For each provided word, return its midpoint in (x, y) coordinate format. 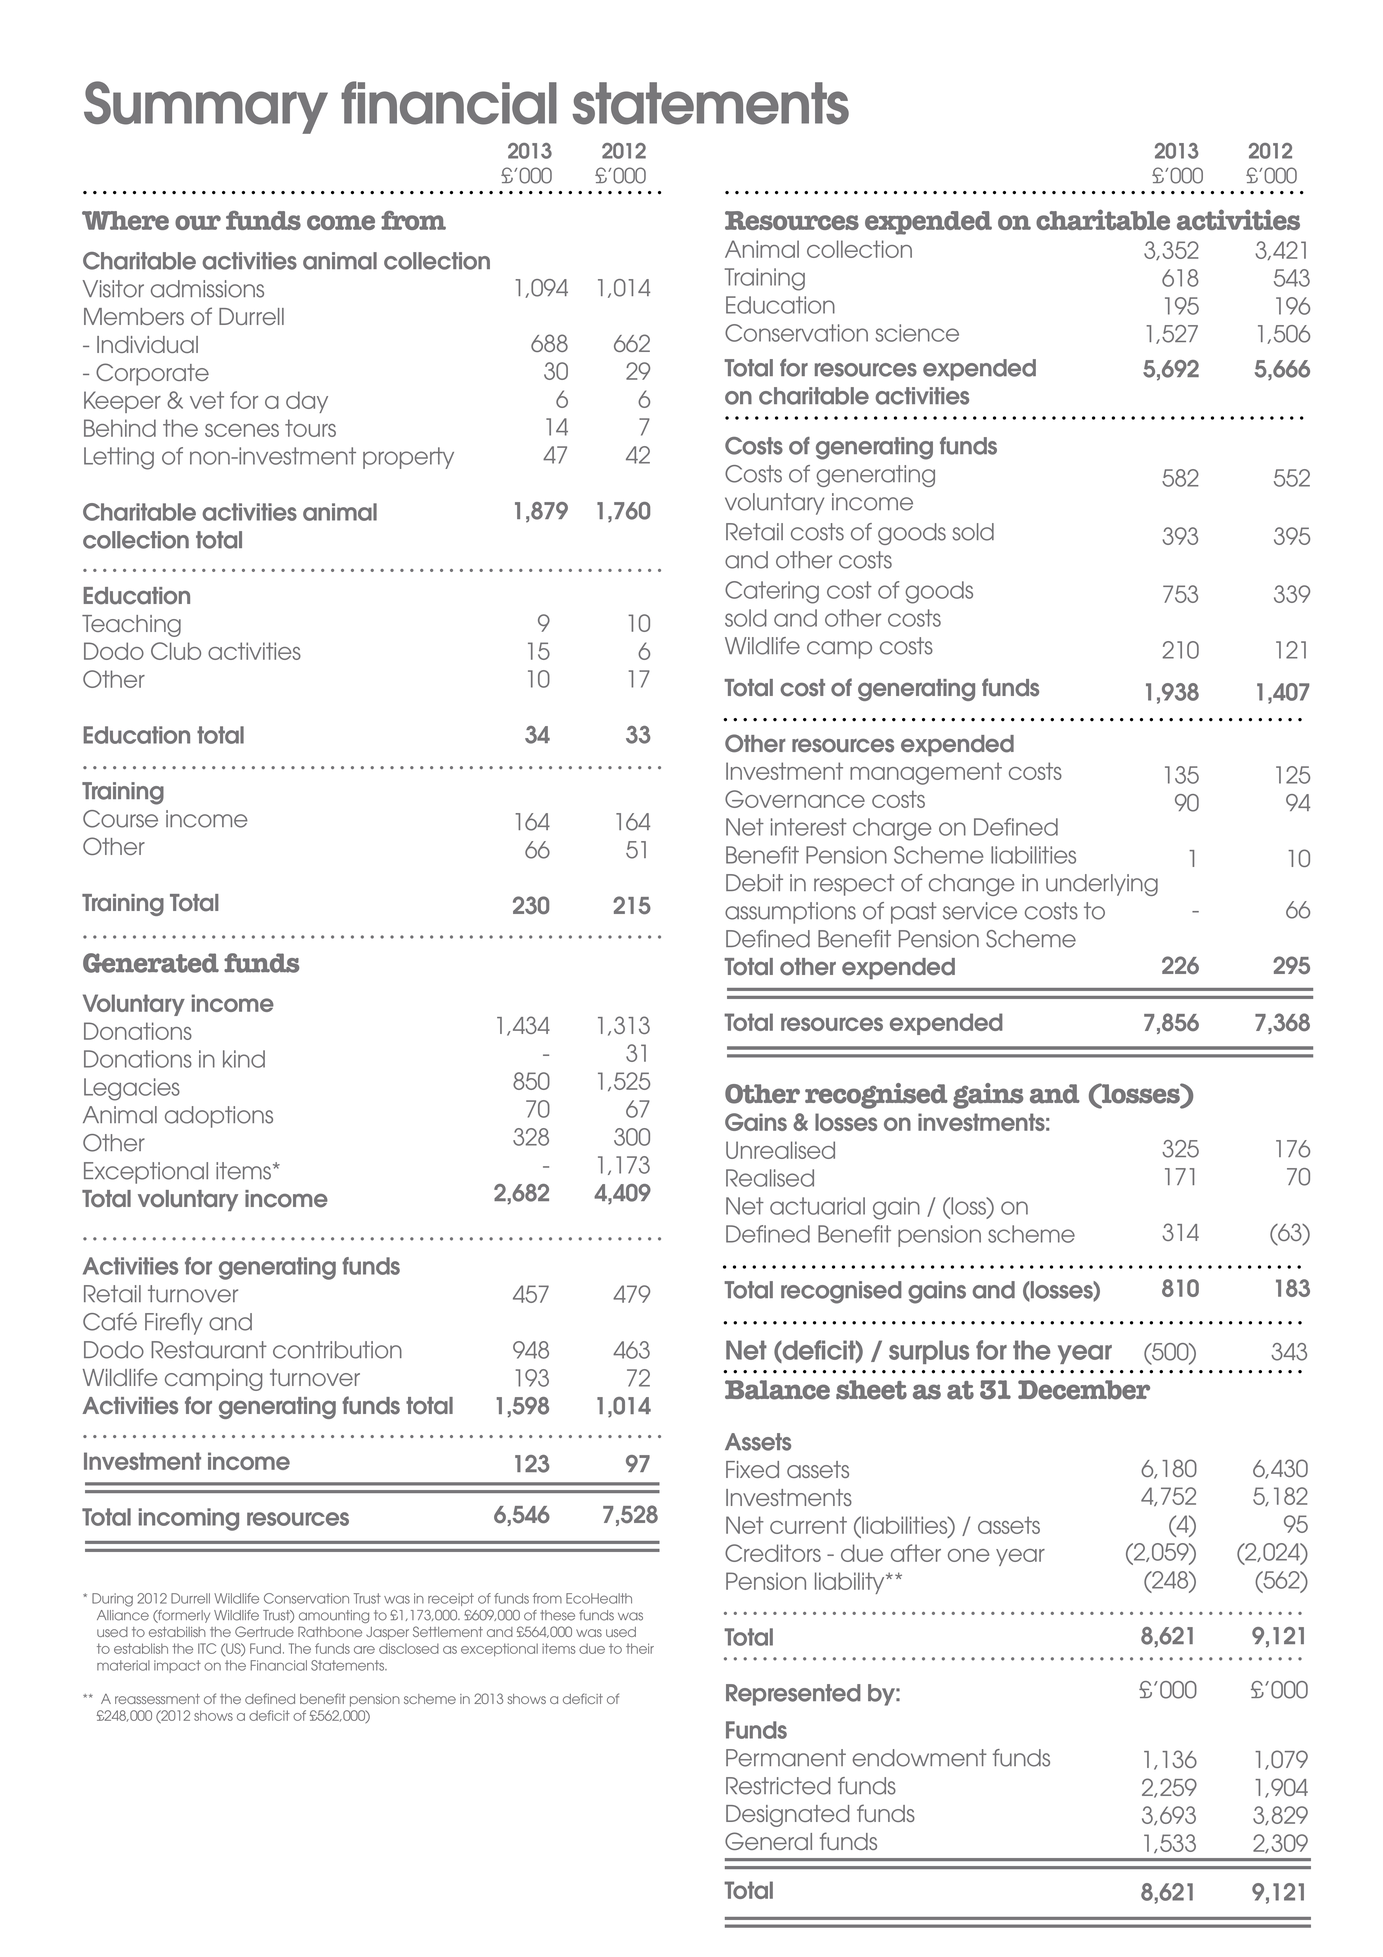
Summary (206, 107)
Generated (151, 963)
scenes (242, 430)
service (980, 911)
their (640, 1648)
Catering (772, 592)
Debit (754, 883)
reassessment (157, 1699)
